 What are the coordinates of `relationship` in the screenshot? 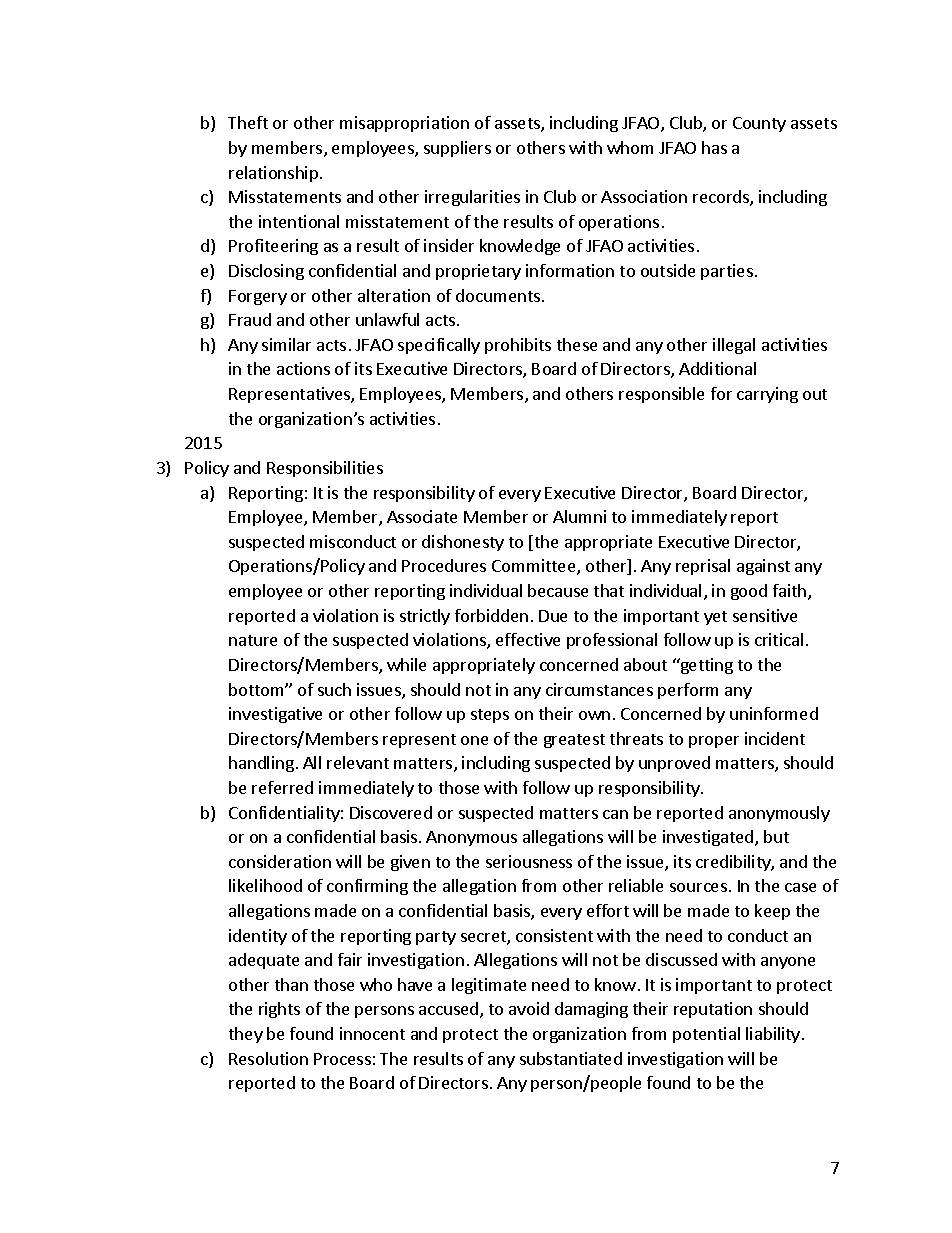 It's located at (273, 174).
